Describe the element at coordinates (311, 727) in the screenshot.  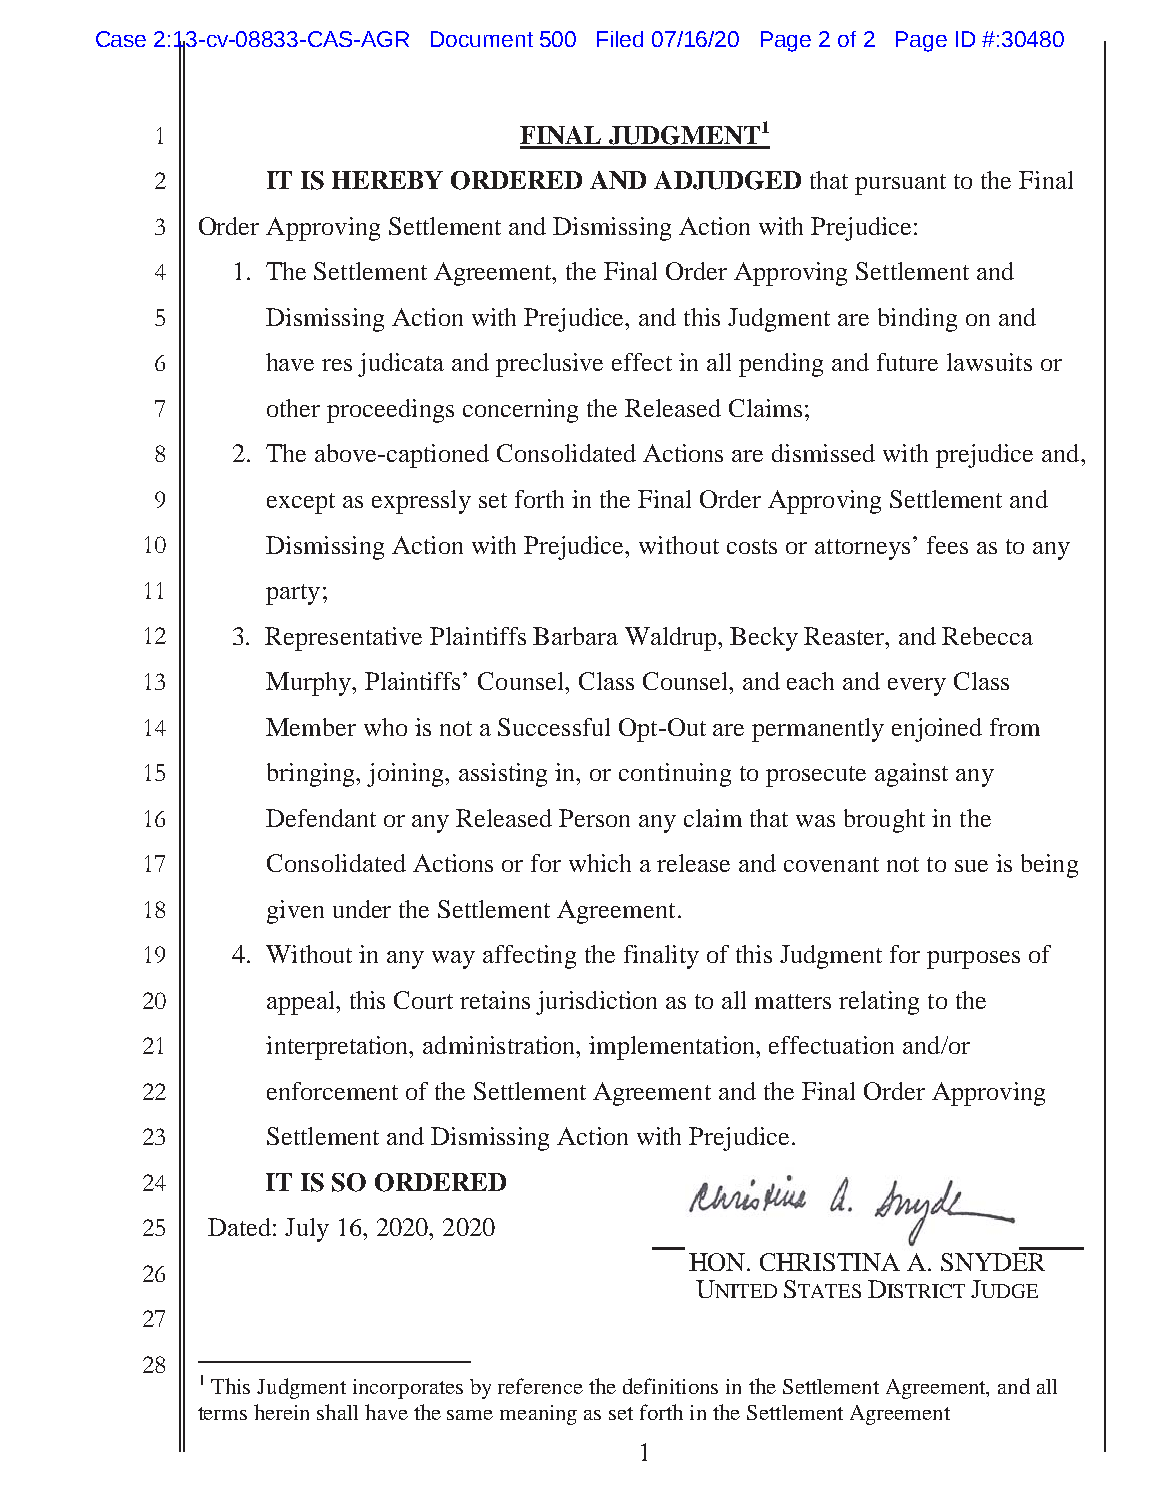
I see `Member` at that location.
